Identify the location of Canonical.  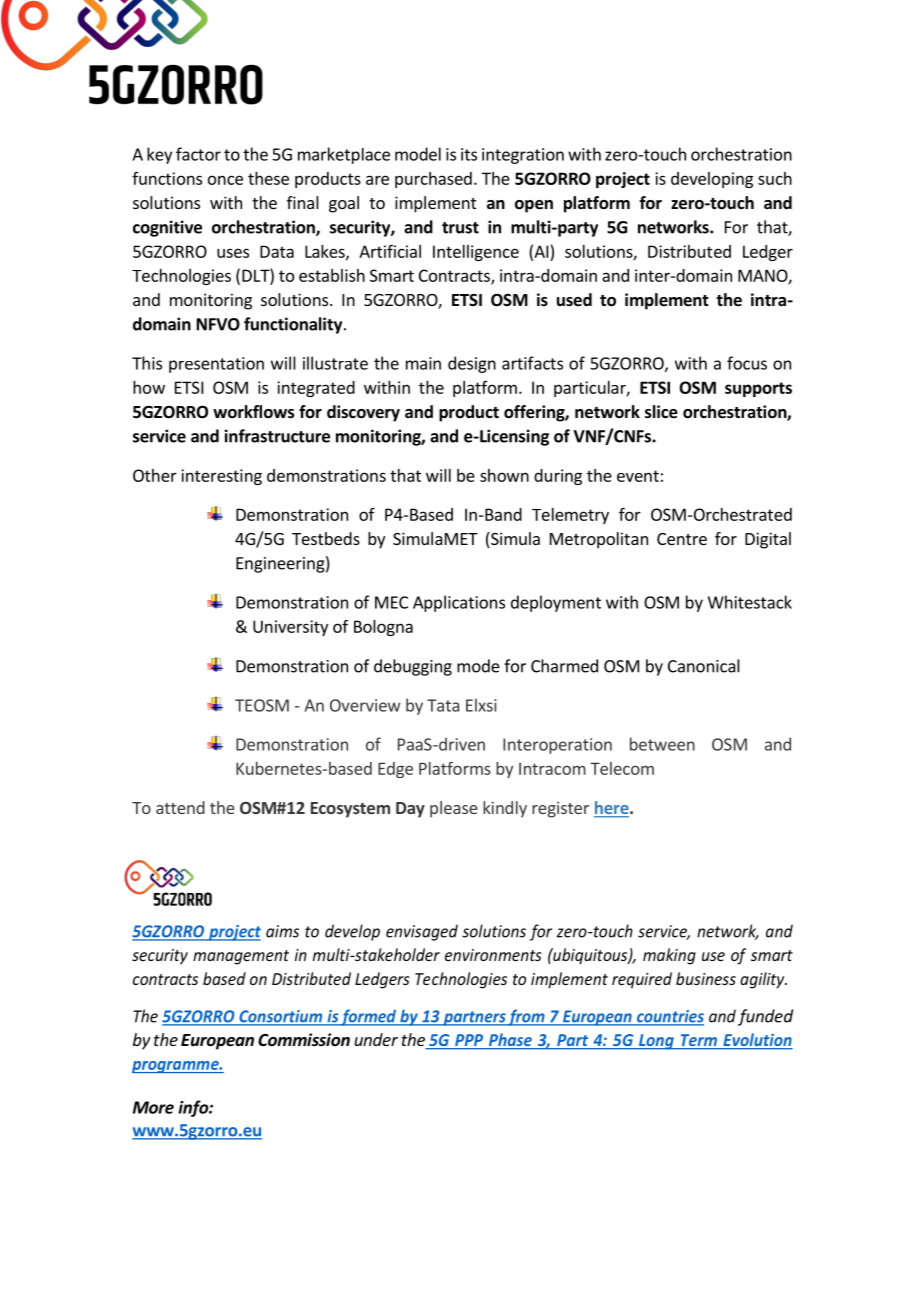
(704, 666).
